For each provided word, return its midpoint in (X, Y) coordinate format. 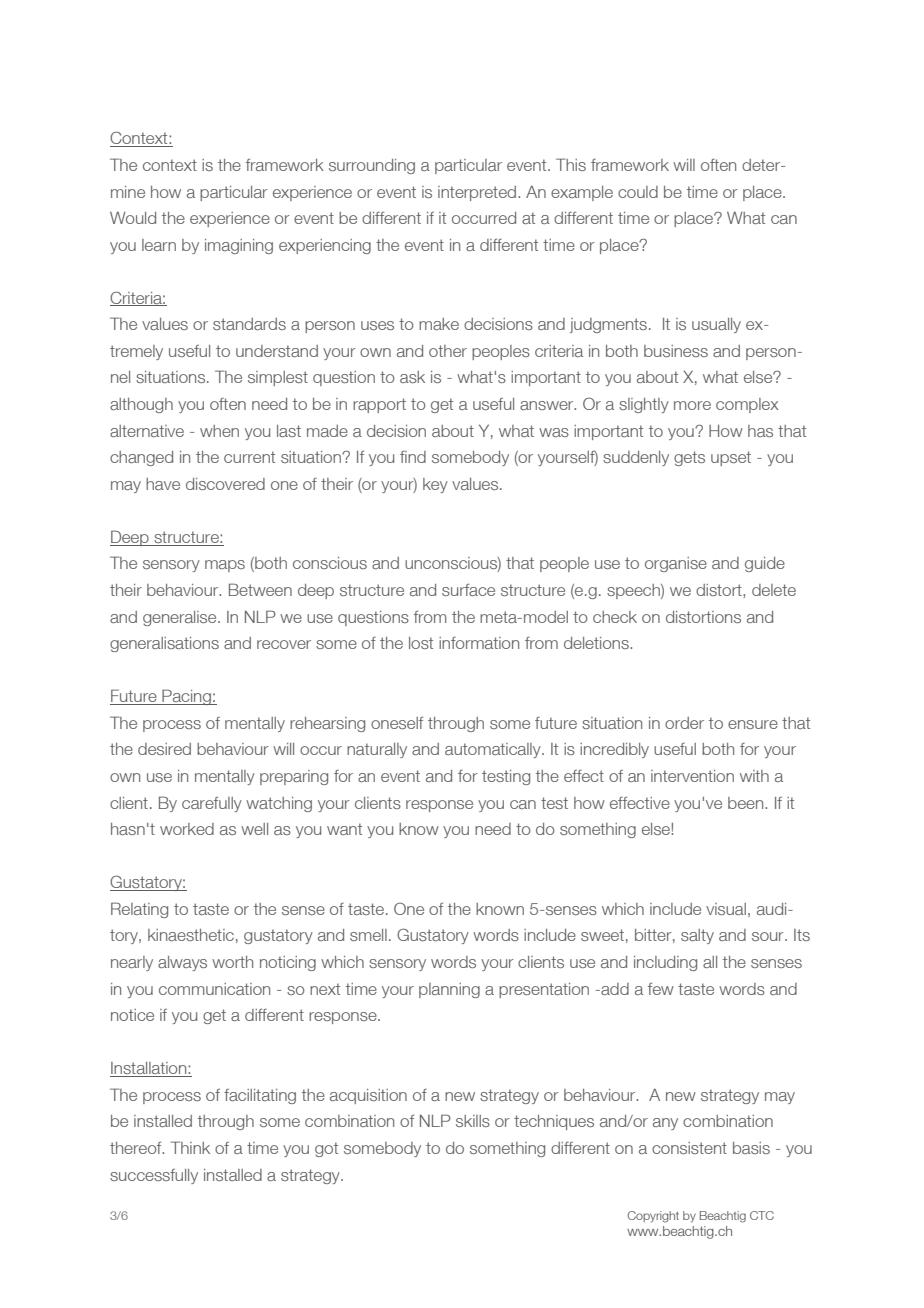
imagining (239, 246)
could (638, 192)
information (479, 643)
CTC (762, 1215)
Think (190, 1147)
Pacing (186, 697)
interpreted (478, 193)
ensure (753, 724)
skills (473, 1121)
